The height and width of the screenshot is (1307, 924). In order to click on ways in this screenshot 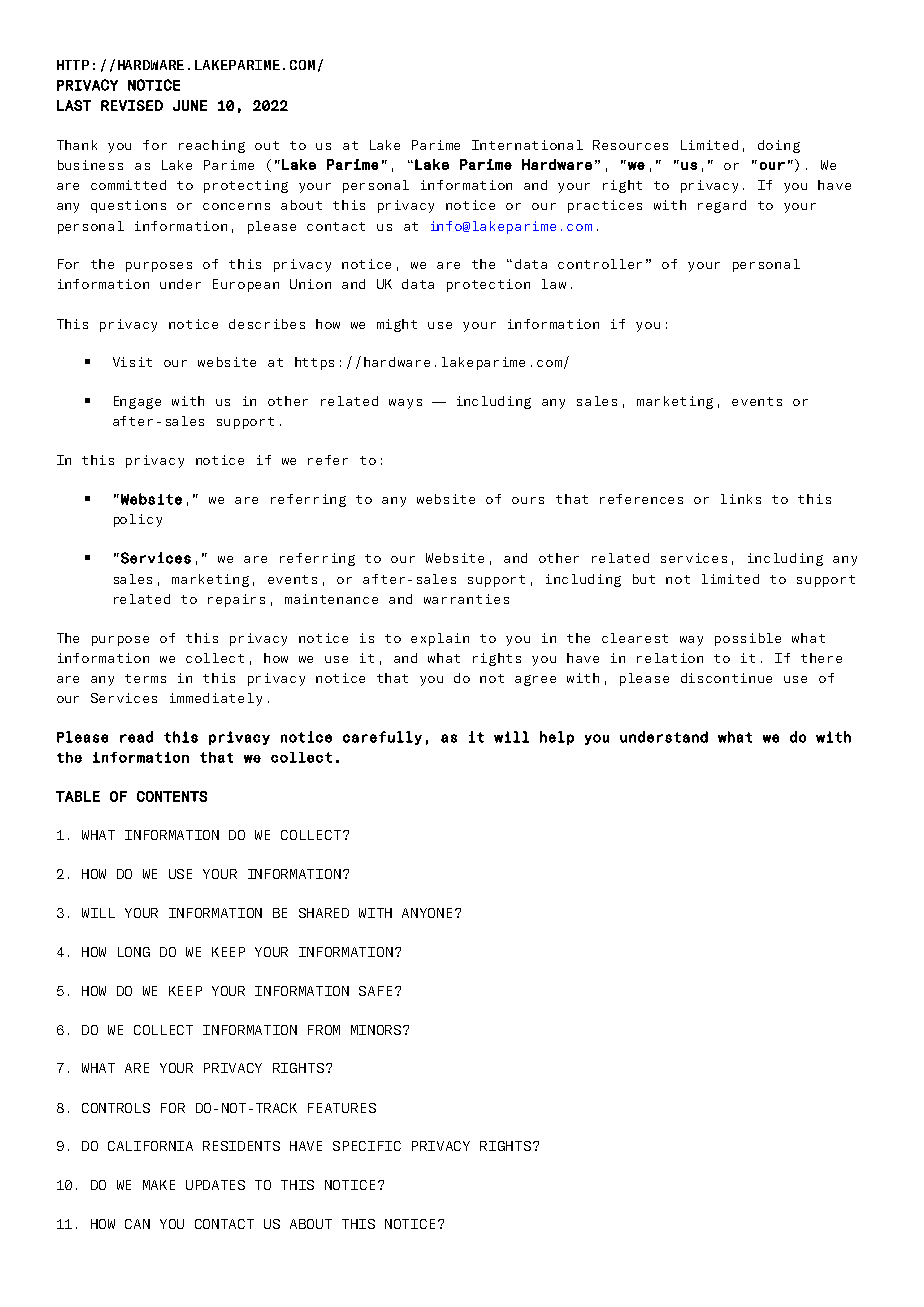, I will do `click(405, 404)`.
